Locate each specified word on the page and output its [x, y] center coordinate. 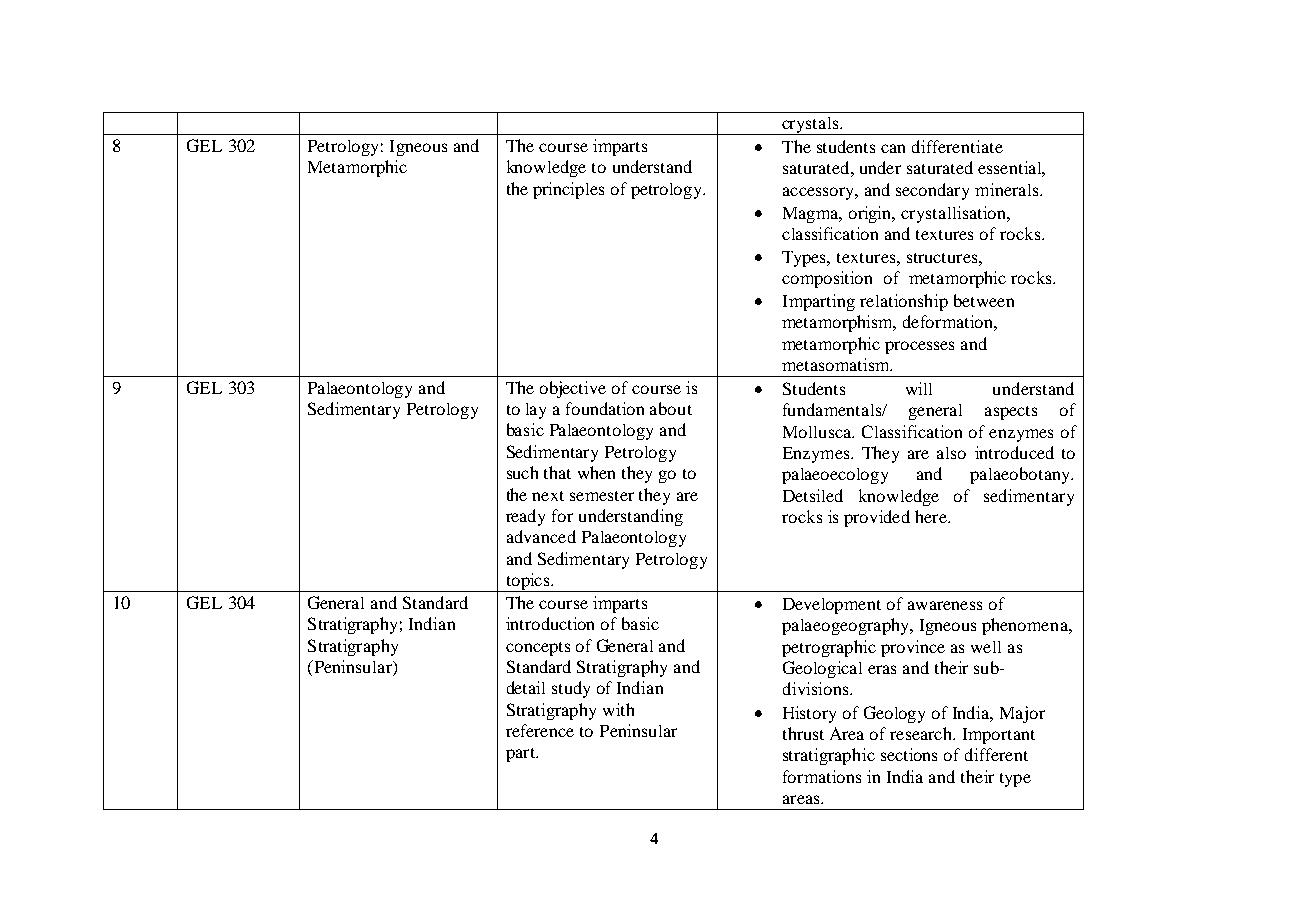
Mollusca [818, 432]
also [951, 453]
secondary [932, 191]
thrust [803, 733]
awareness [945, 605]
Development [832, 606]
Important [999, 736]
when [596, 472]
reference [540, 730]
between [984, 300]
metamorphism [839, 323]
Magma [812, 215]
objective [573, 389]
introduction [550, 623]
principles [568, 190]
